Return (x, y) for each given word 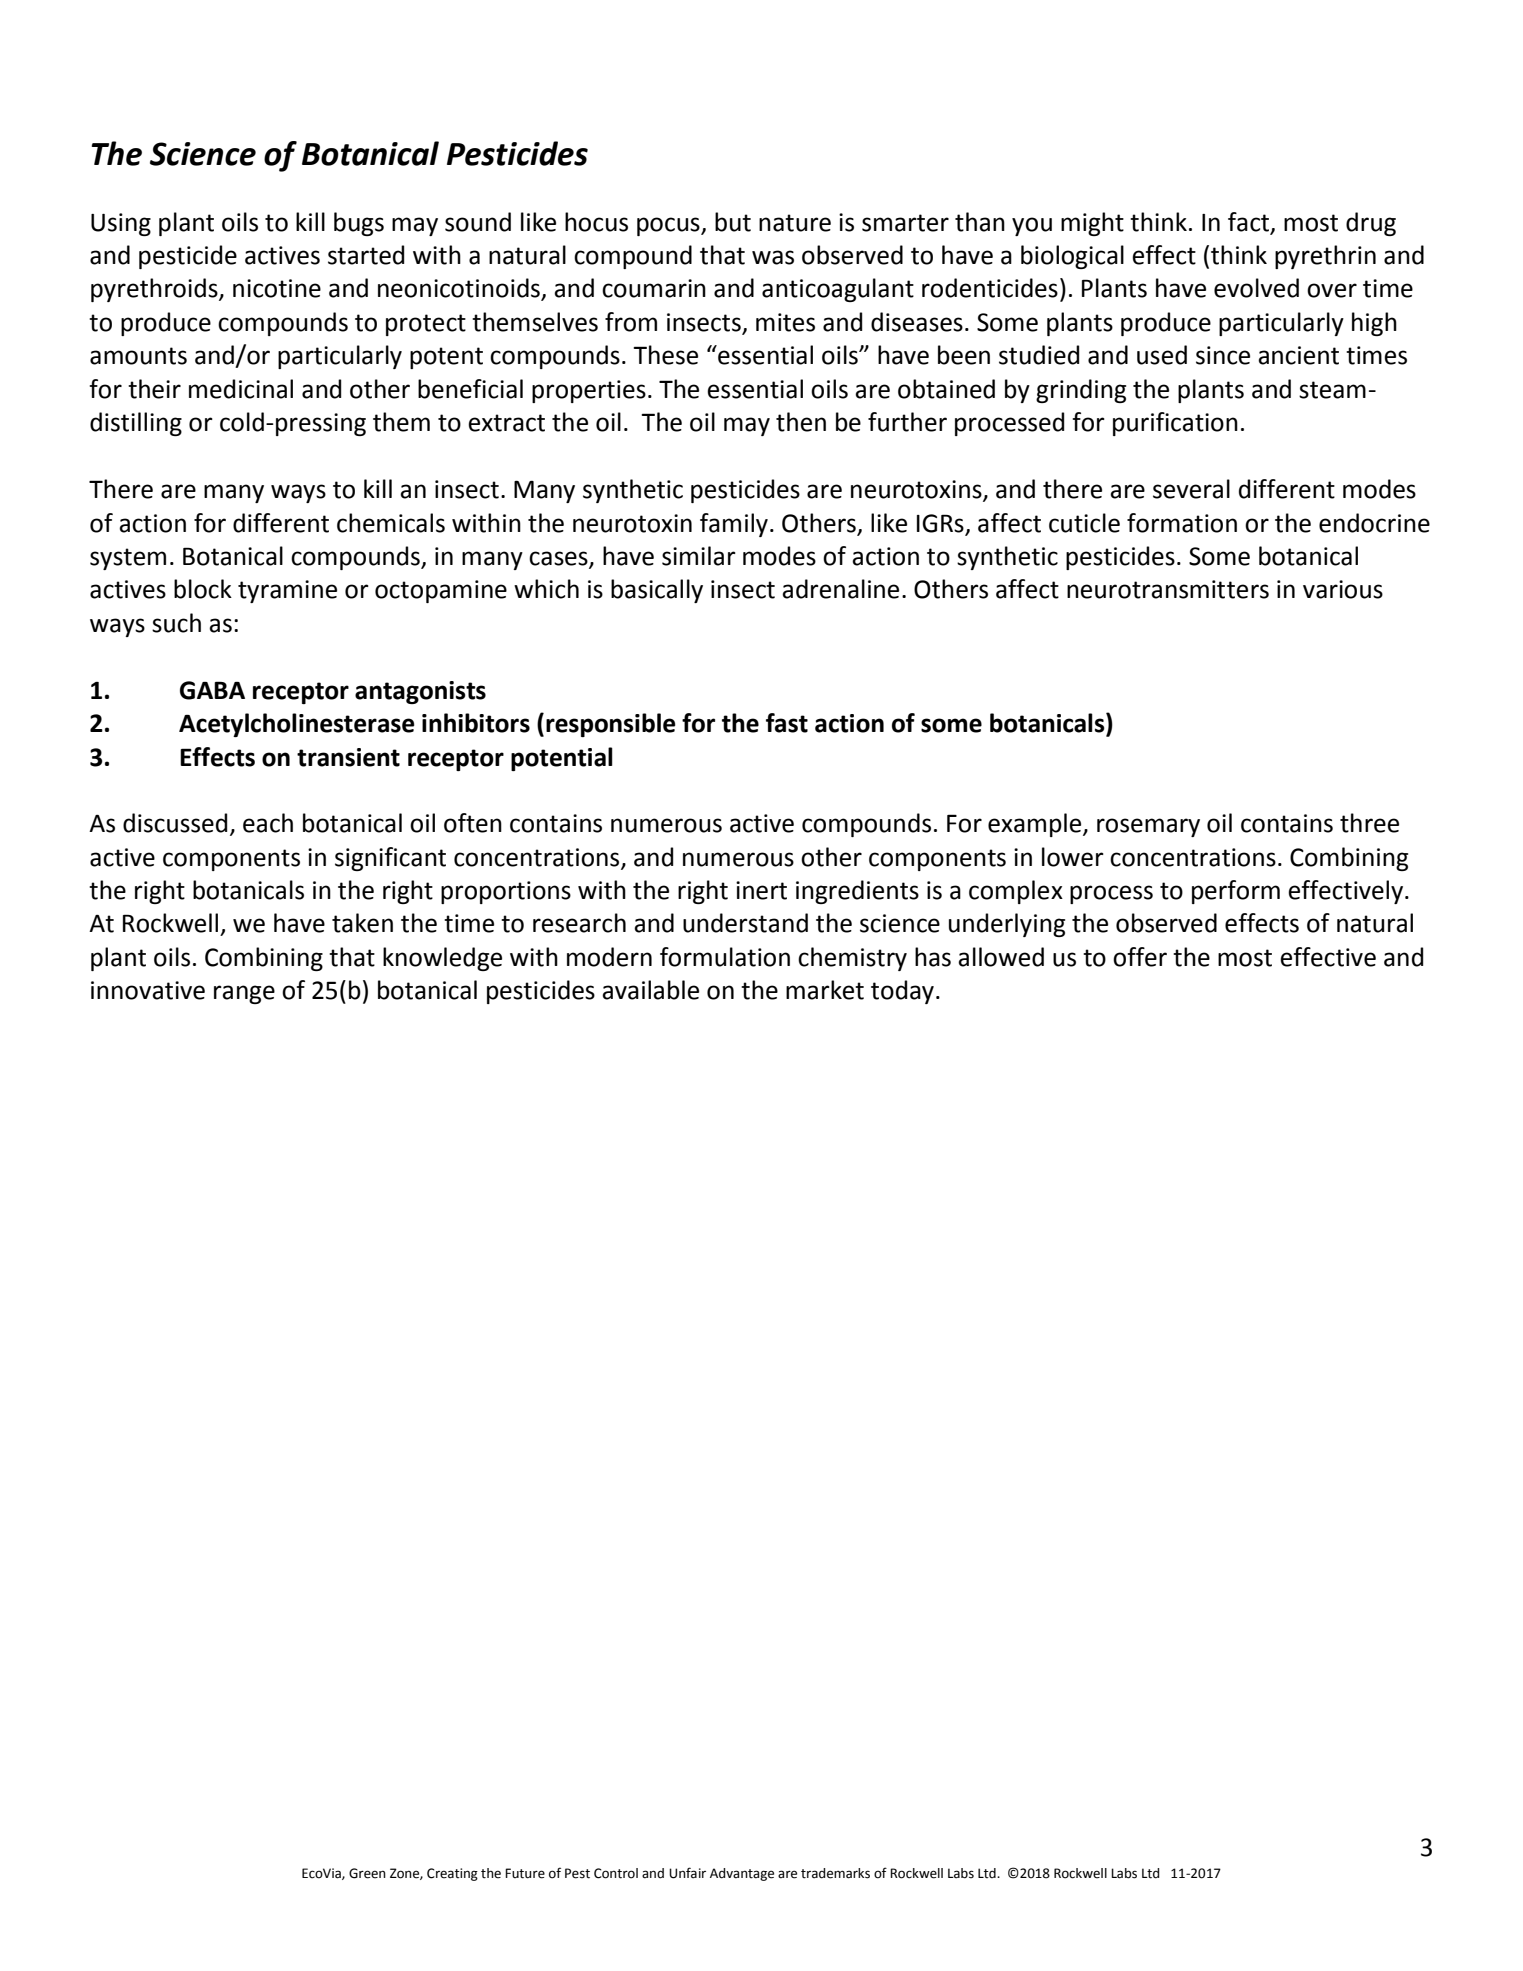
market (825, 990)
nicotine (277, 288)
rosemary (1148, 827)
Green (367, 1873)
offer (1140, 957)
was (773, 257)
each (268, 823)
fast (787, 723)
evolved (1256, 288)
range (244, 994)
